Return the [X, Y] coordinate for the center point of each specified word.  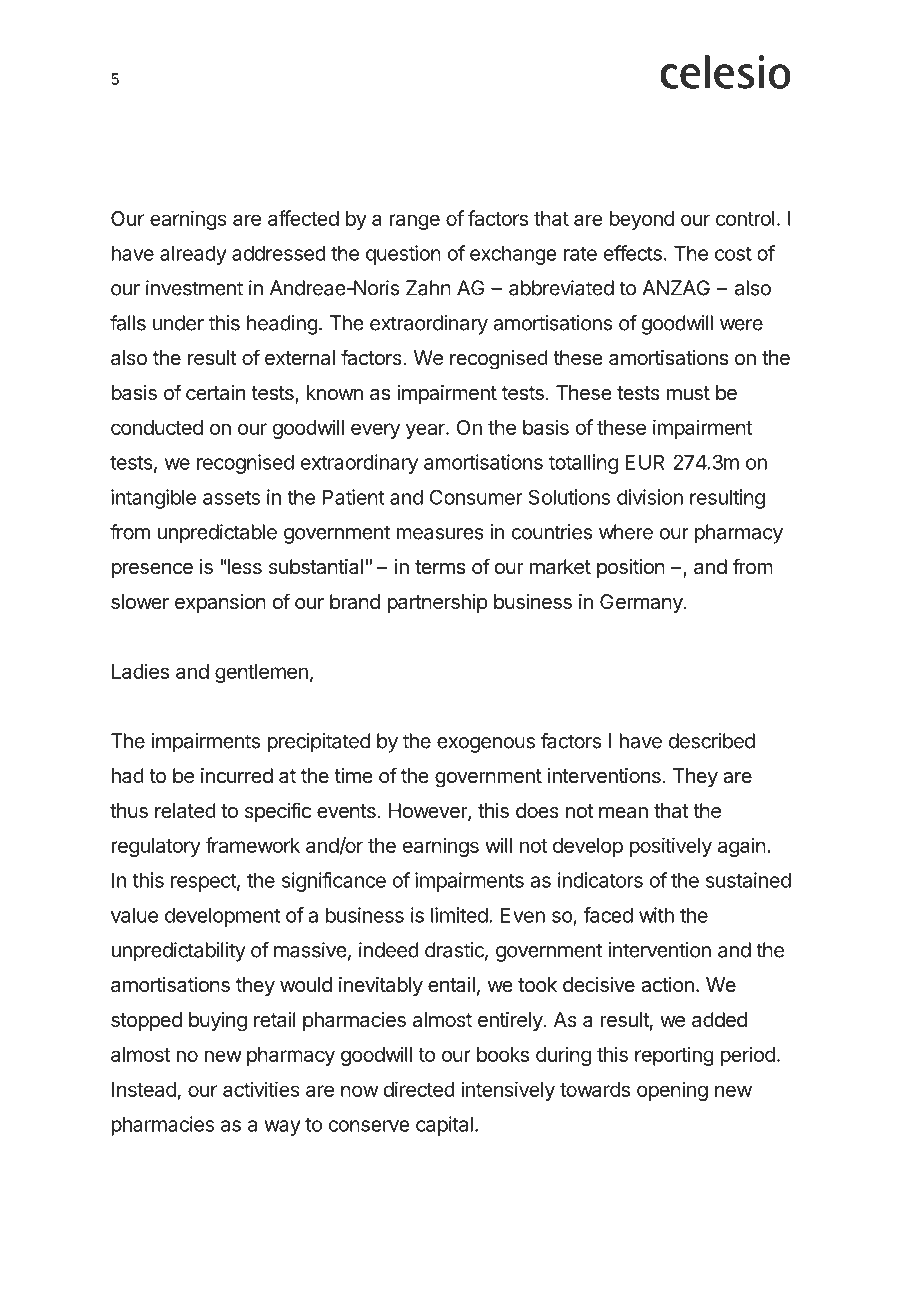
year [426, 431]
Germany [642, 603]
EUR [644, 462]
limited [459, 915]
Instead [144, 1089]
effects [633, 253]
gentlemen [261, 673]
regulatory [156, 847]
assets [231, 498]
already [193, 255]
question [403, 255]
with [656, 915]
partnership [438, 603]
